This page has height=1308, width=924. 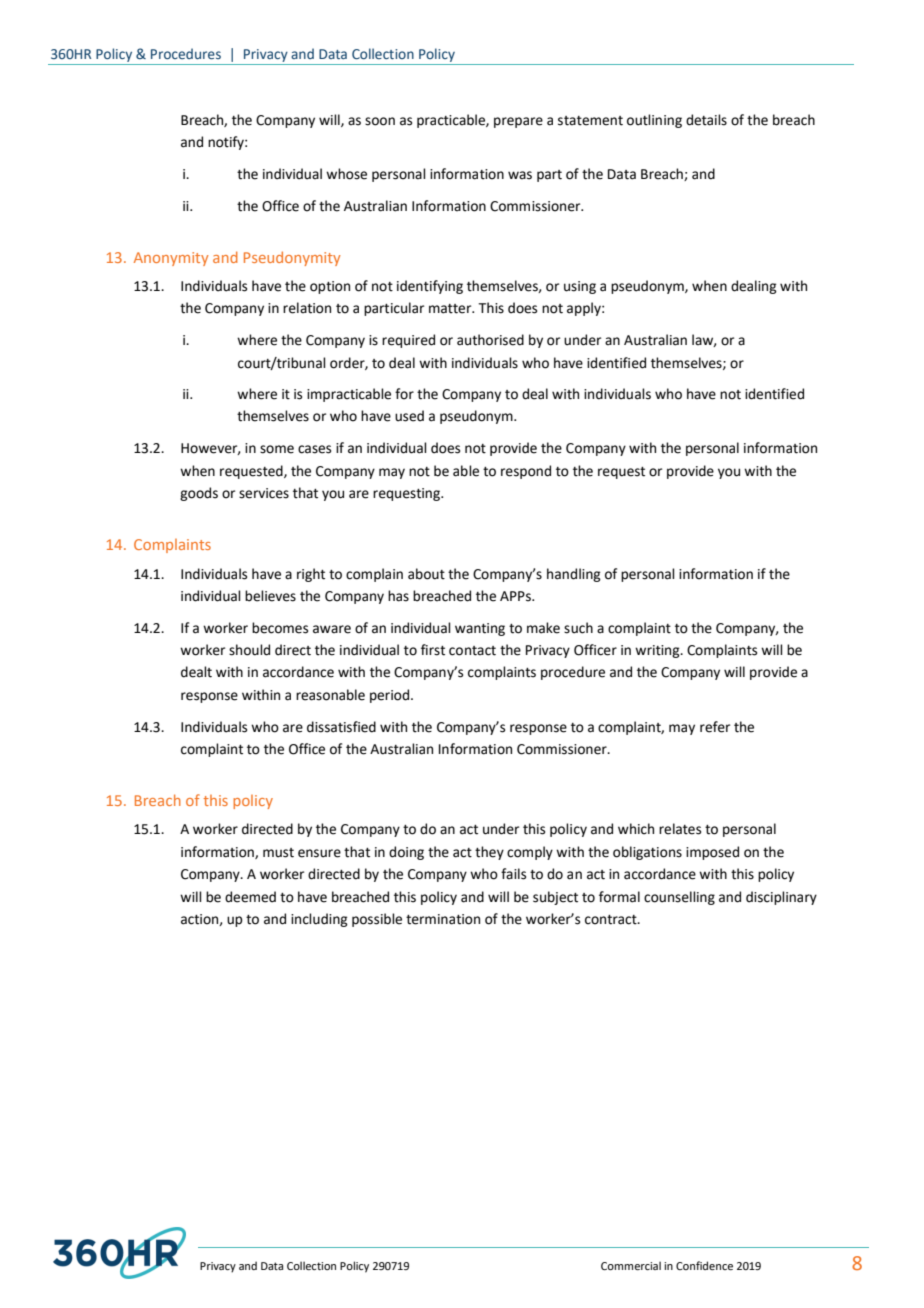 What do you see at coordinates (319, 920) in the page?
I see `including` at bounding box center [319, 920].
